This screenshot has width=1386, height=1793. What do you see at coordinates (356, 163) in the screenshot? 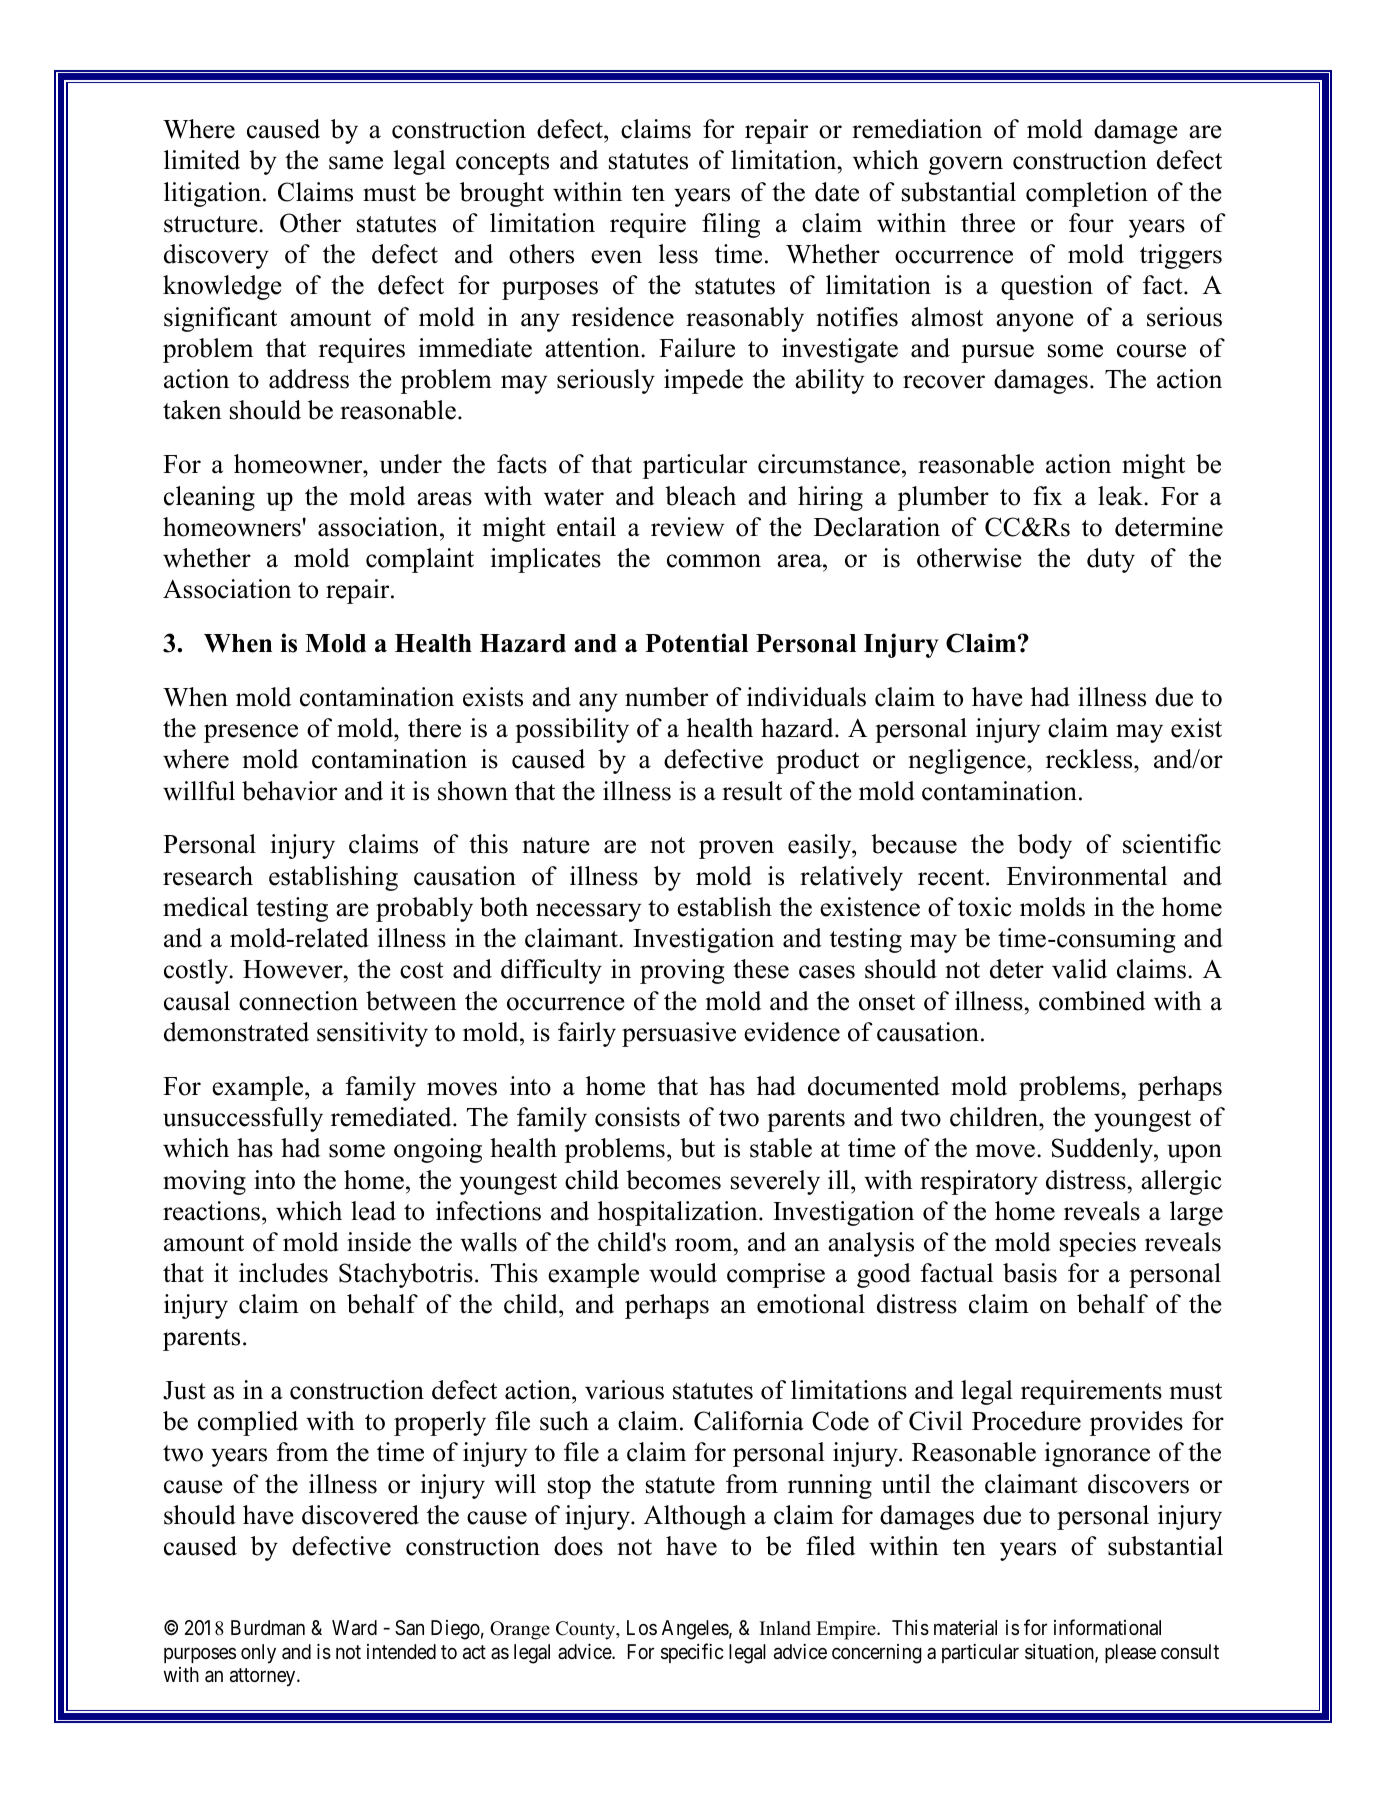
I see `same` at bounding box center [356, 163].
